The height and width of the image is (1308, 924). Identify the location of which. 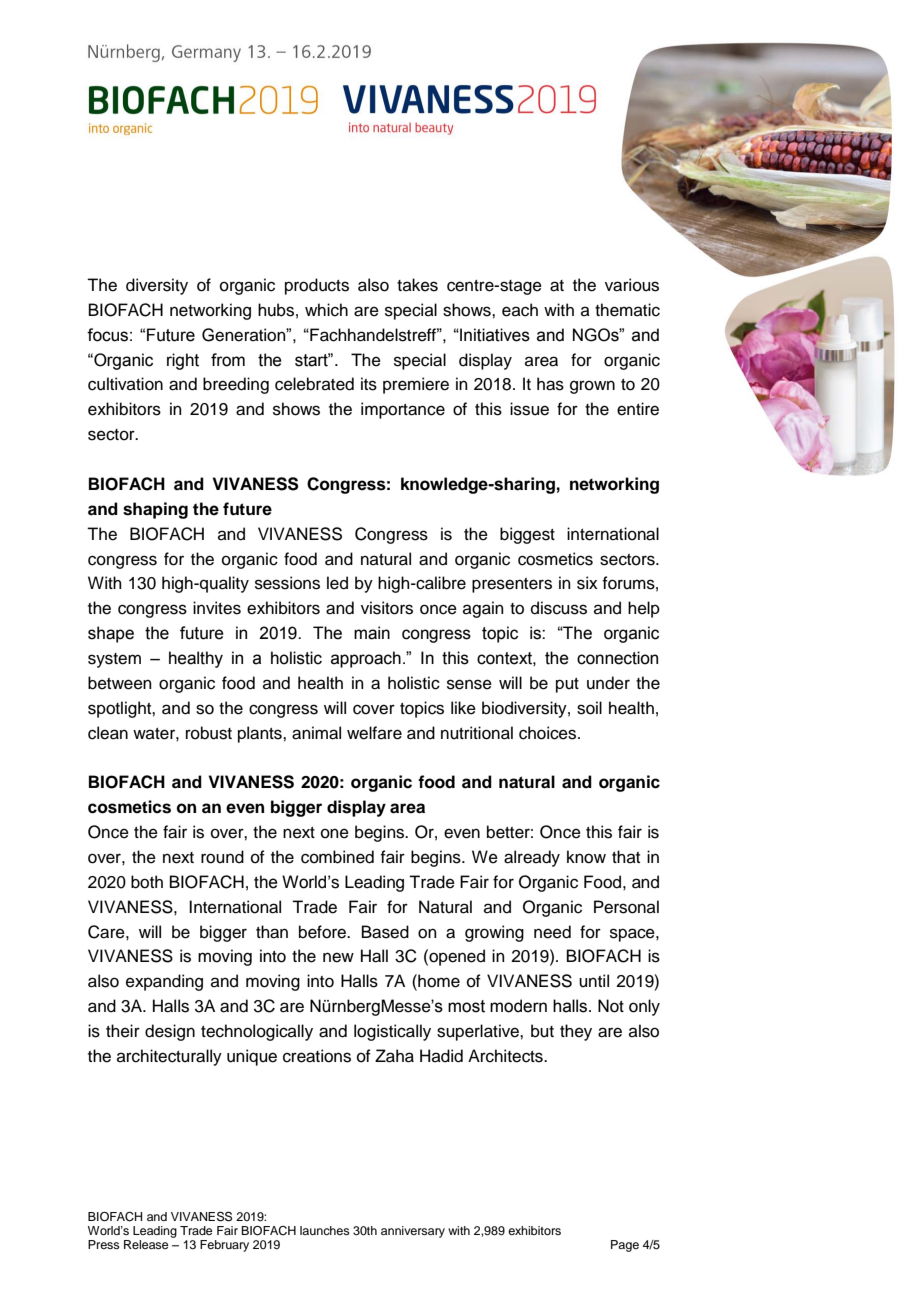
(326, 310).
